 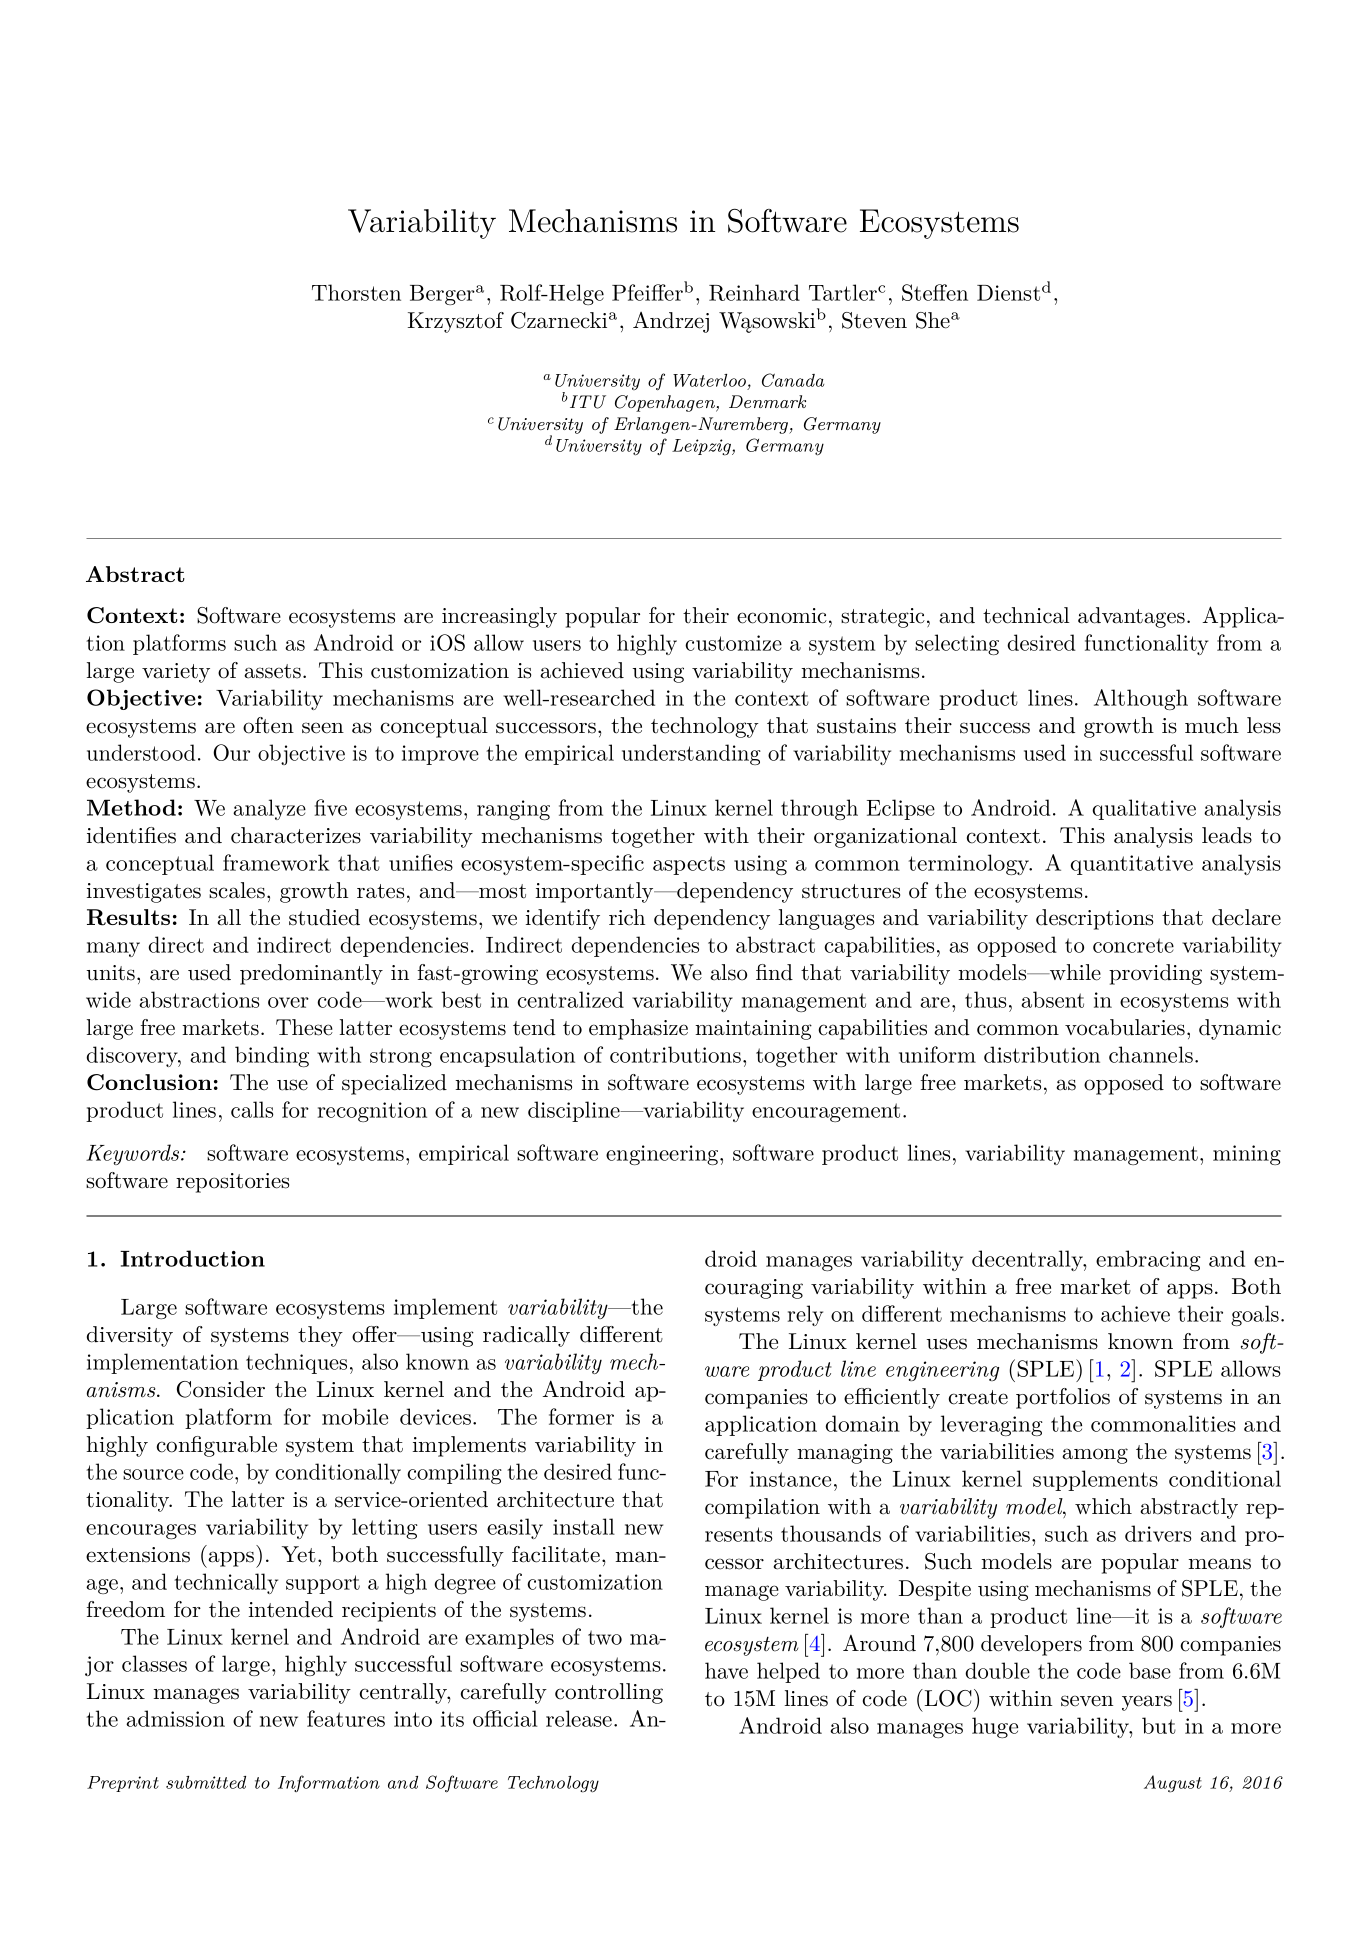 I want to click on Thorsten, so click(x=356, y=292).
